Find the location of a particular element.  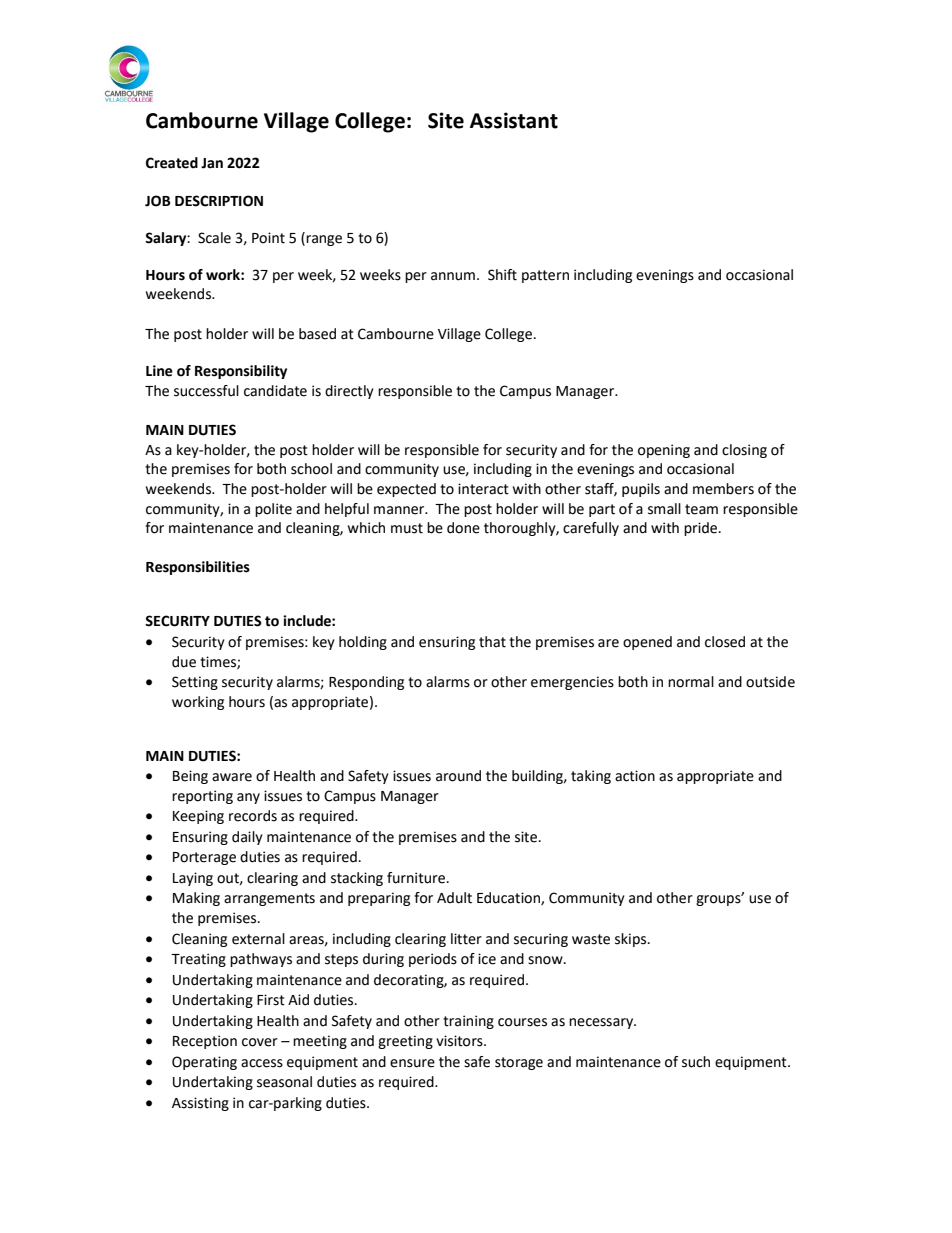

Jan is located at coordinates (212, 163).
